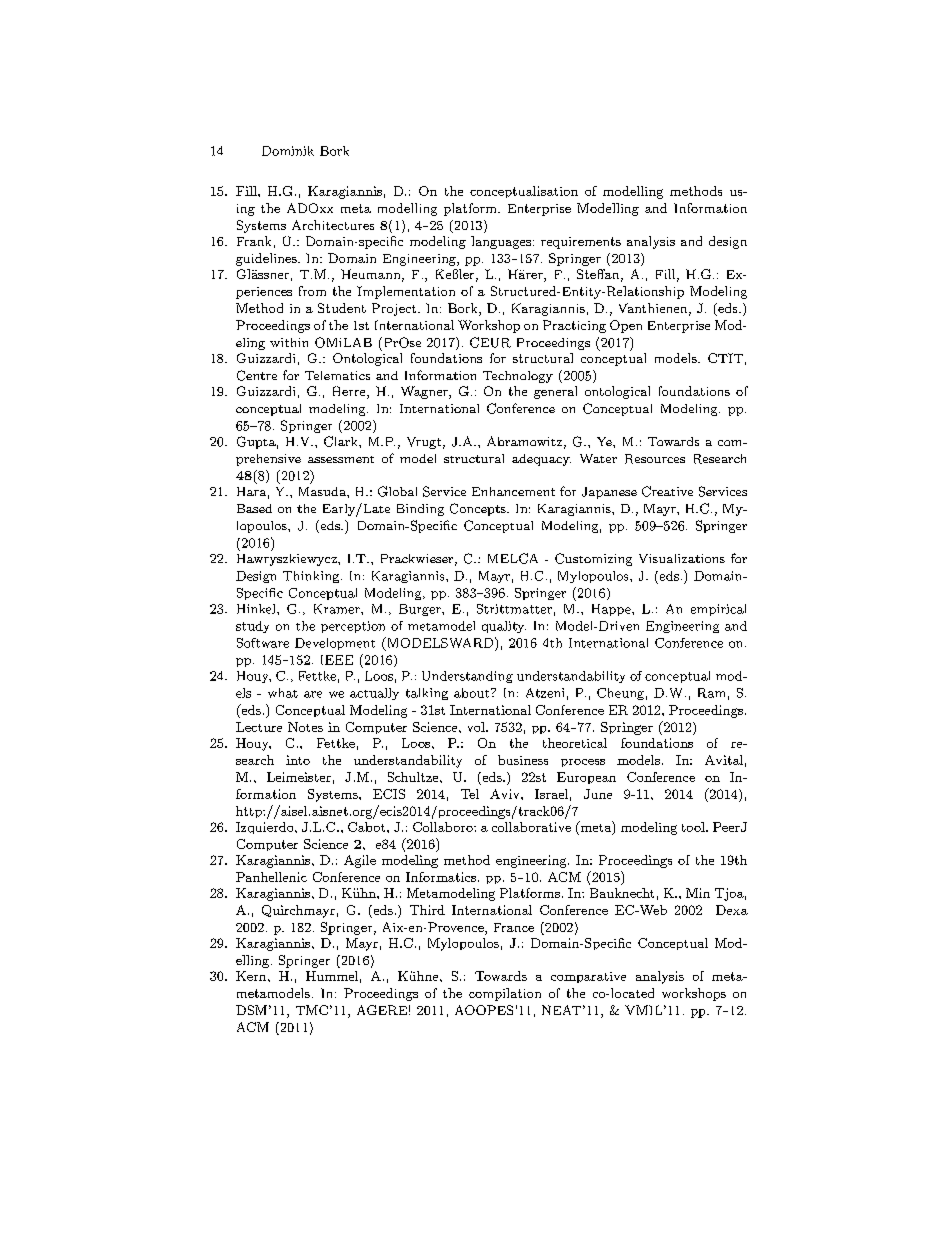 The image size is (952, 1233). Describe the element at coordinates (501, 242) in the screenshot. I see `languages` at that location.
